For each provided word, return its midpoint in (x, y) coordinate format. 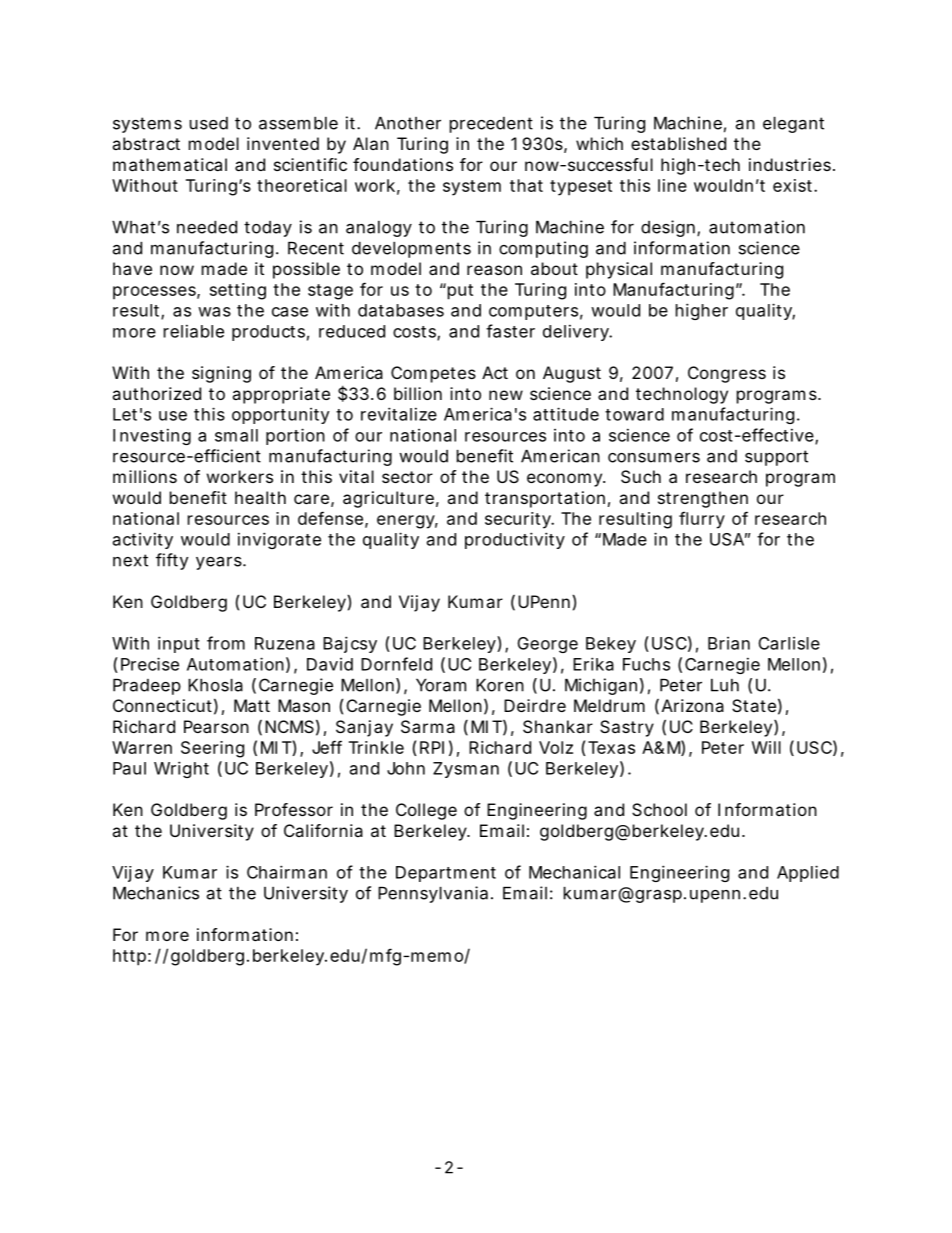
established (678, 143)
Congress (727, 374)
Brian (729, 643)
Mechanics (156, 893)
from (226, 643)
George (548, 645)
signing (221, 374)
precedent (491, 125)
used (209, 123)
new (506, 395)
